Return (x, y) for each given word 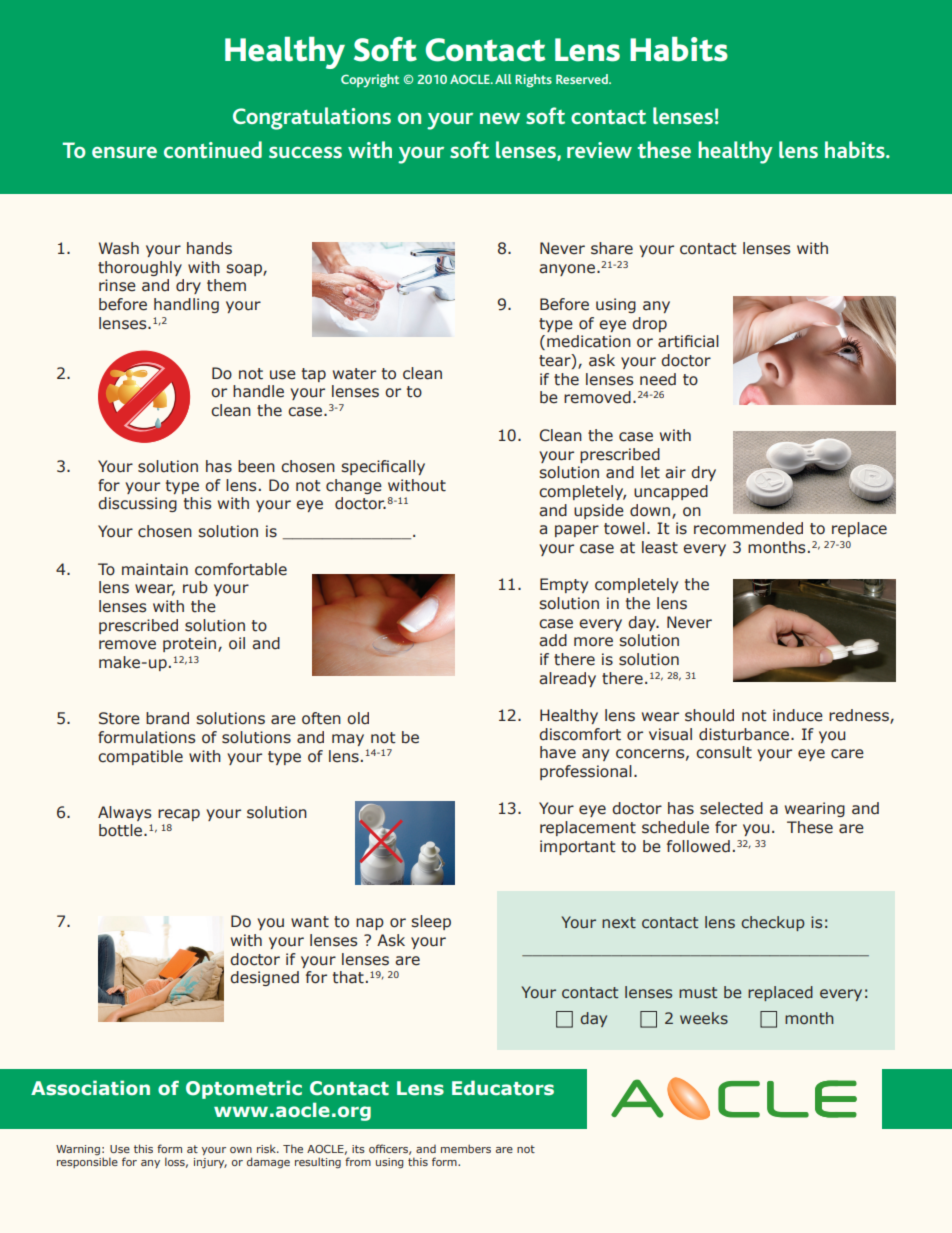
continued (213, 149)
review (599, 150)
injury (210, 1163)
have (558, 752)
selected (731, 808)
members (466, 1148)
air (675, 472)
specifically (383, 467)
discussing (137, 504)
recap (179, 815)
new (500, 118)
